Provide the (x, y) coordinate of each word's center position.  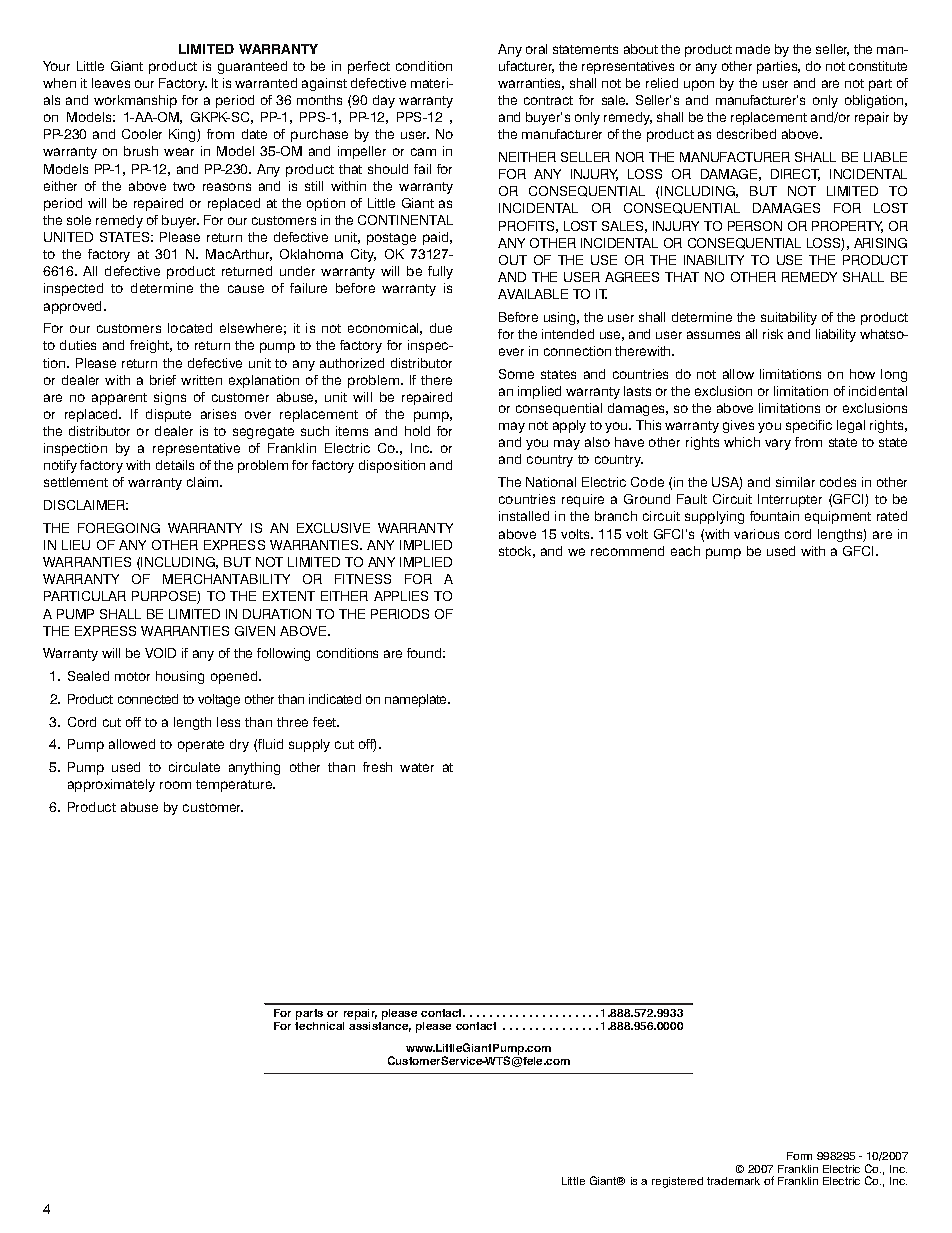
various (756, 534)
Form (799, 1156)
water (417, 767)
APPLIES (401, 596)
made (753, 49)
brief (163, 380)
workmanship (135, 101)
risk (773, 334)
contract (548, 100)
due (441, 328)
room (175, 785)
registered (677, 1182)
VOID (160, 653)
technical (319, 1026)
